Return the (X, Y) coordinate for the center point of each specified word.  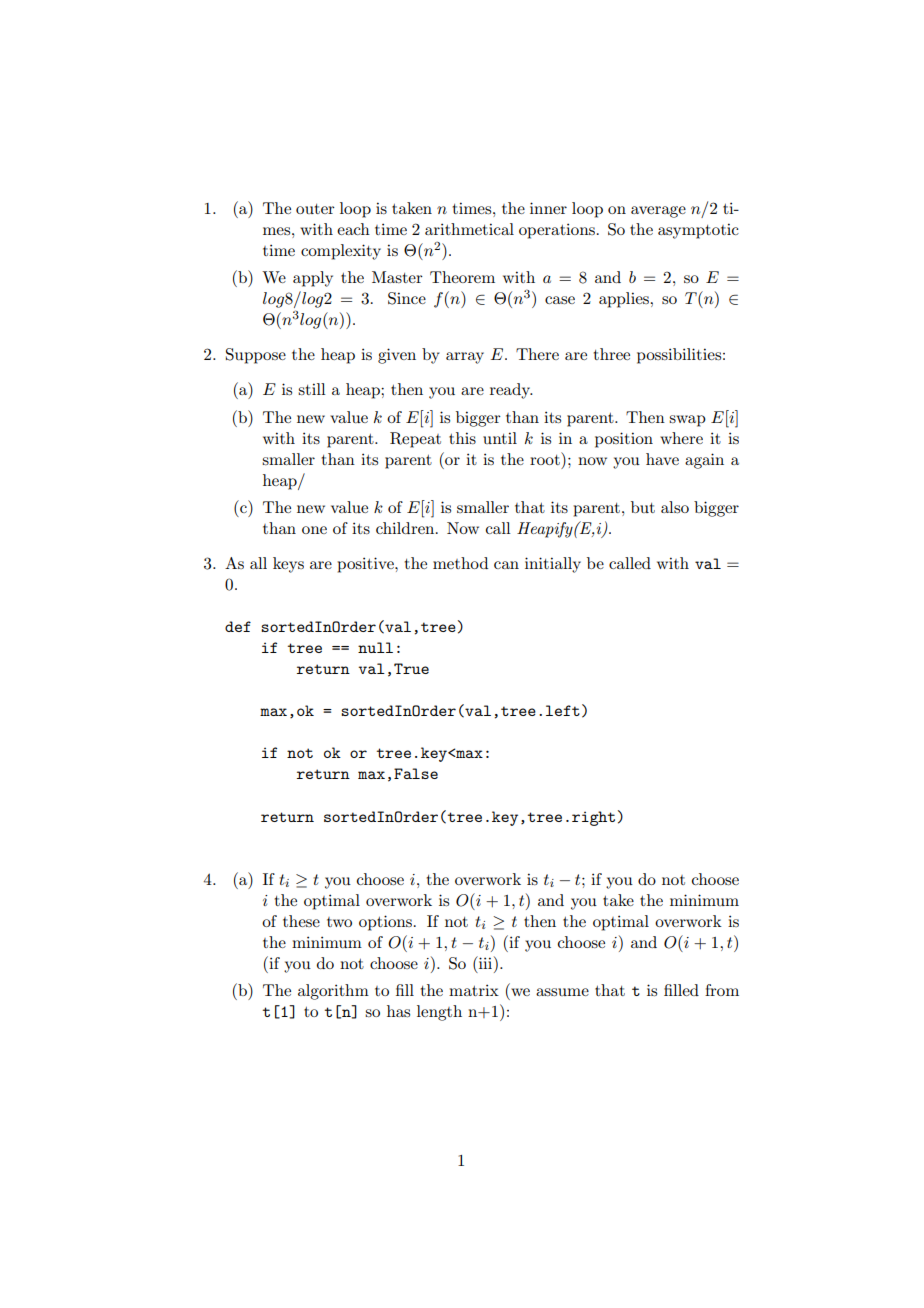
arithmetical (469, 229)
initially (553, 565)
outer (315, 209)
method (460, 563)
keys (288, 565)
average (658, 212)
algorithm (333, 992)
